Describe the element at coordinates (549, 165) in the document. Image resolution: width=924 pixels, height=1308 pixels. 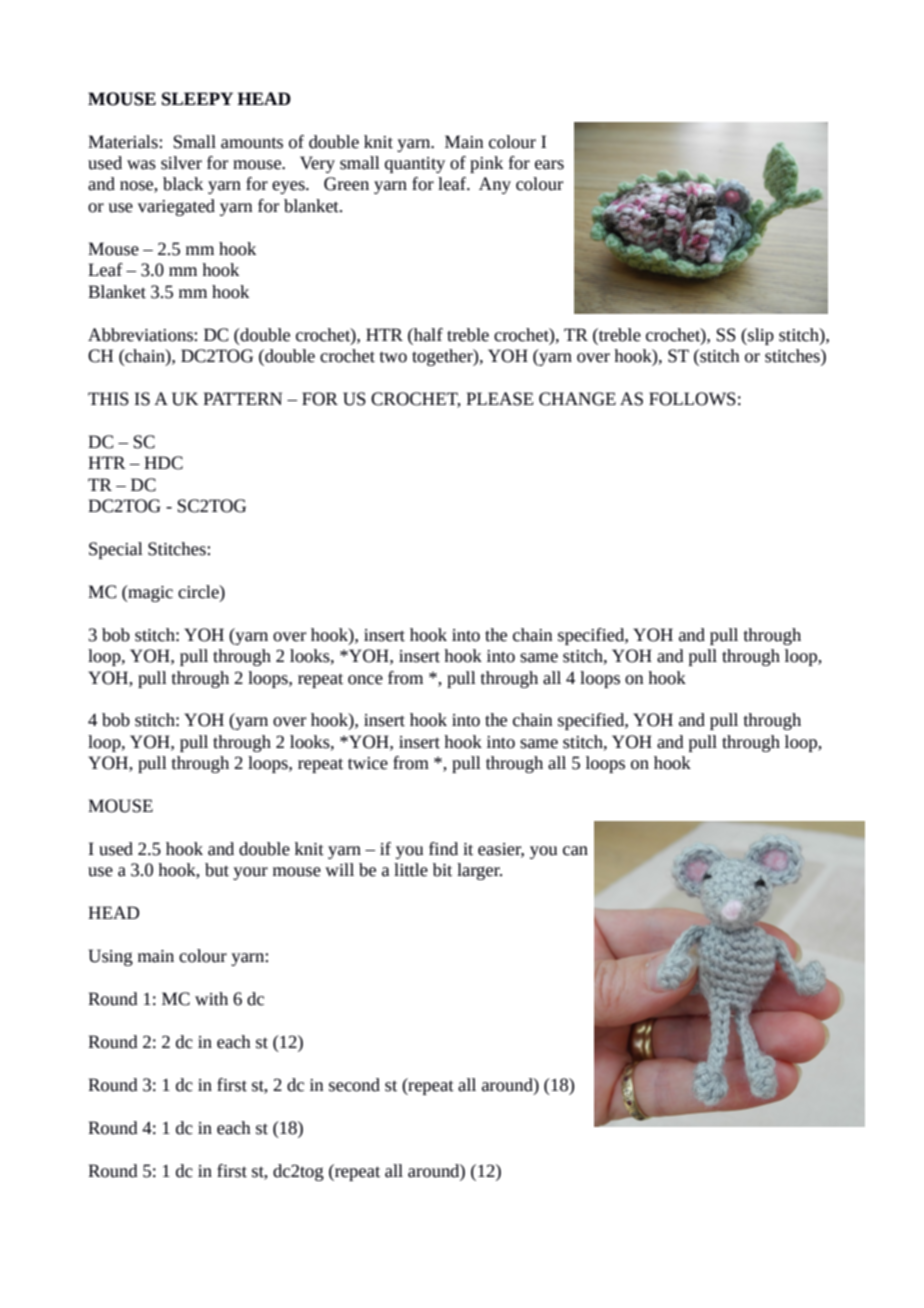
I see `ears` at that location.
